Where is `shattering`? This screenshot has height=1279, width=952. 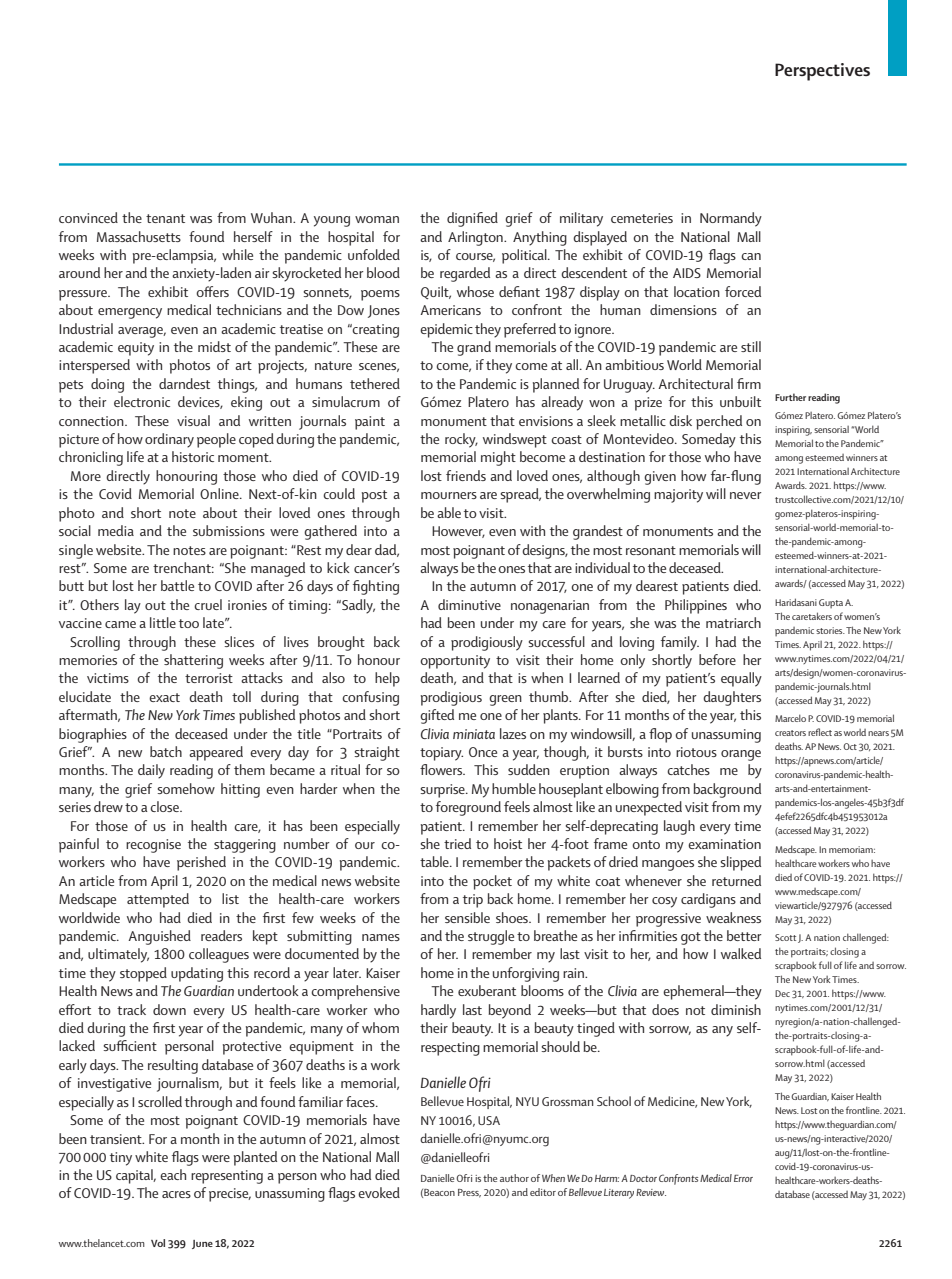
shattering is located at coordinates (193, 661).
